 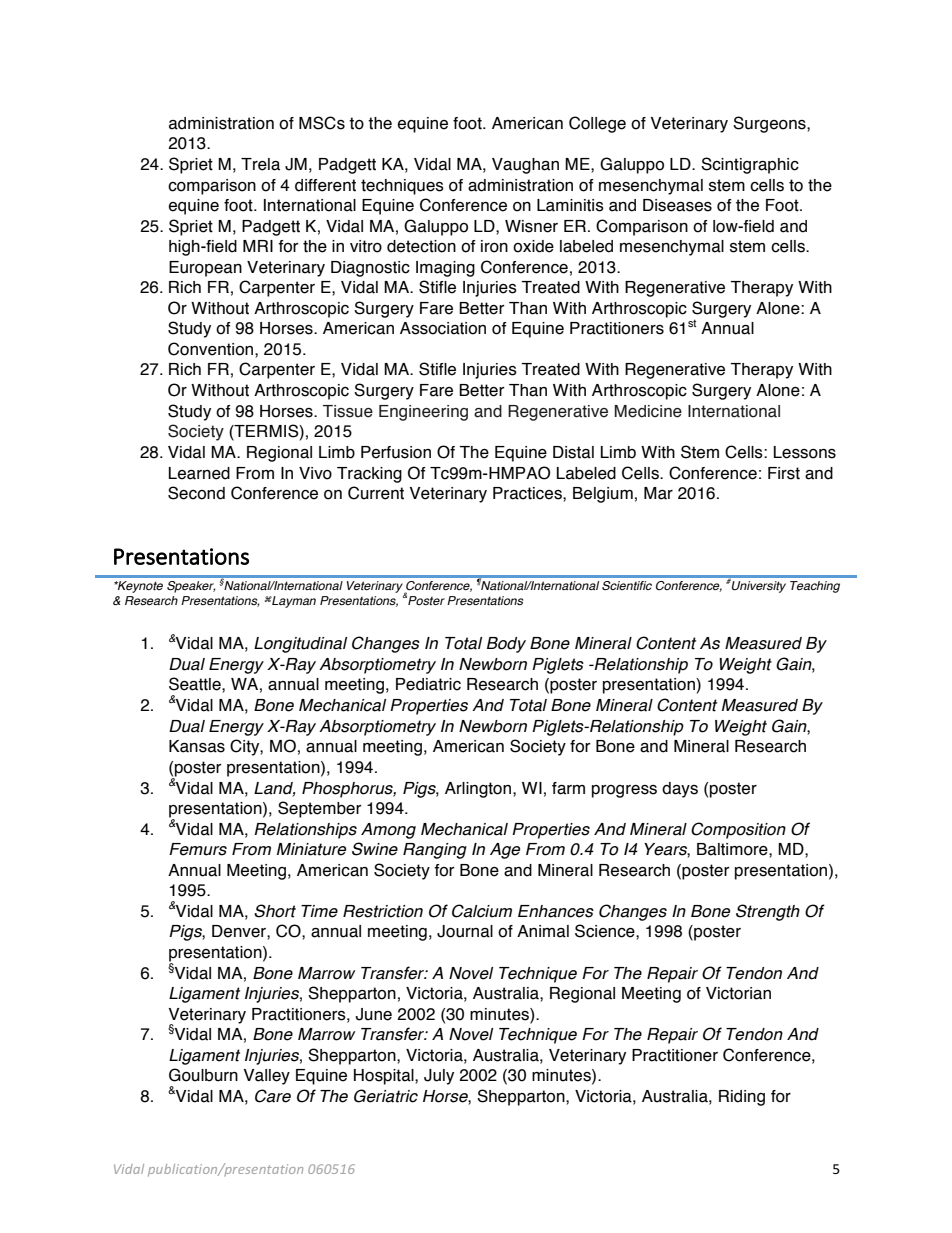 What do you see at coordinates (680, 790) in the screenshot?
I see `days` at bounding box center [680, 790].
